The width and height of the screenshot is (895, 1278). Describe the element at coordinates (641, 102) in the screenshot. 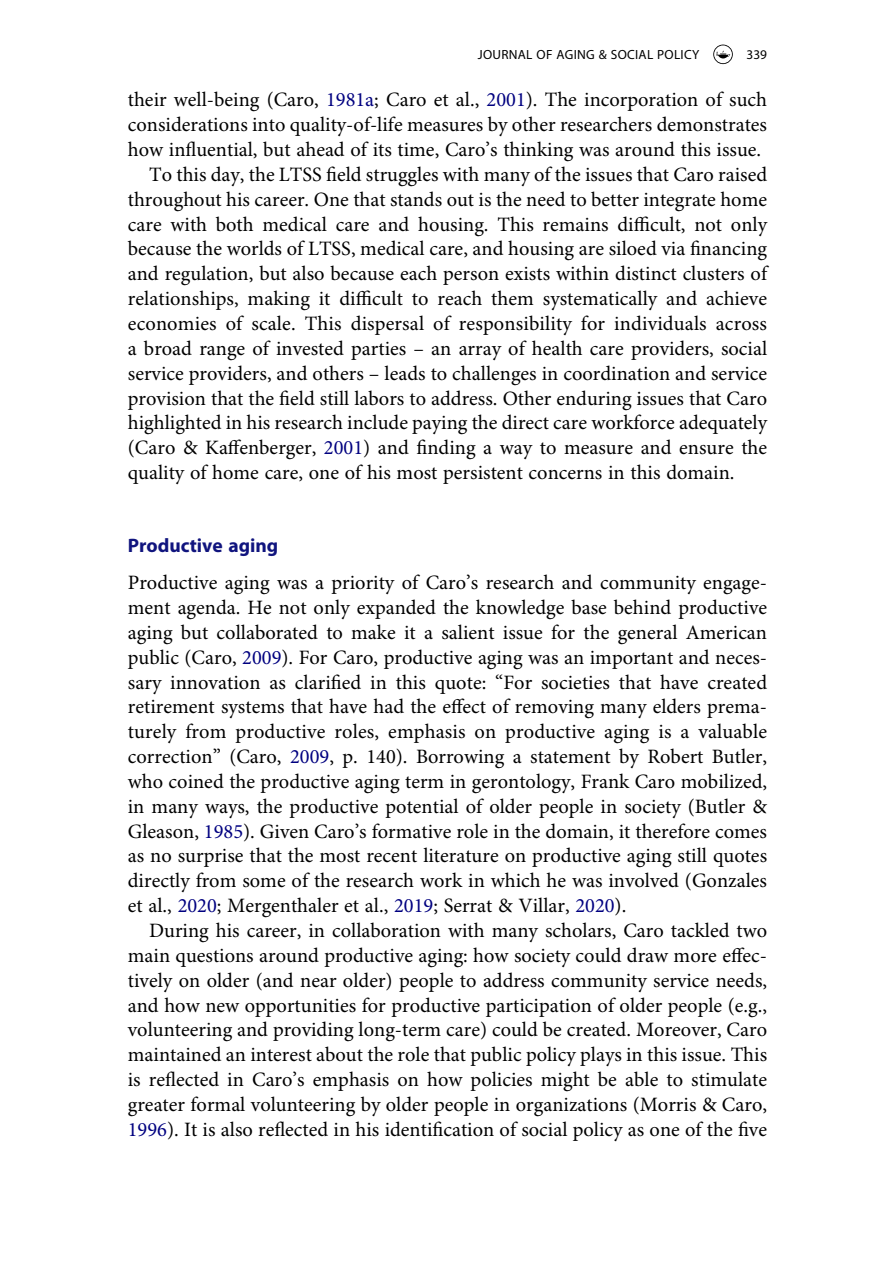

I see `incorporation` at that location.
